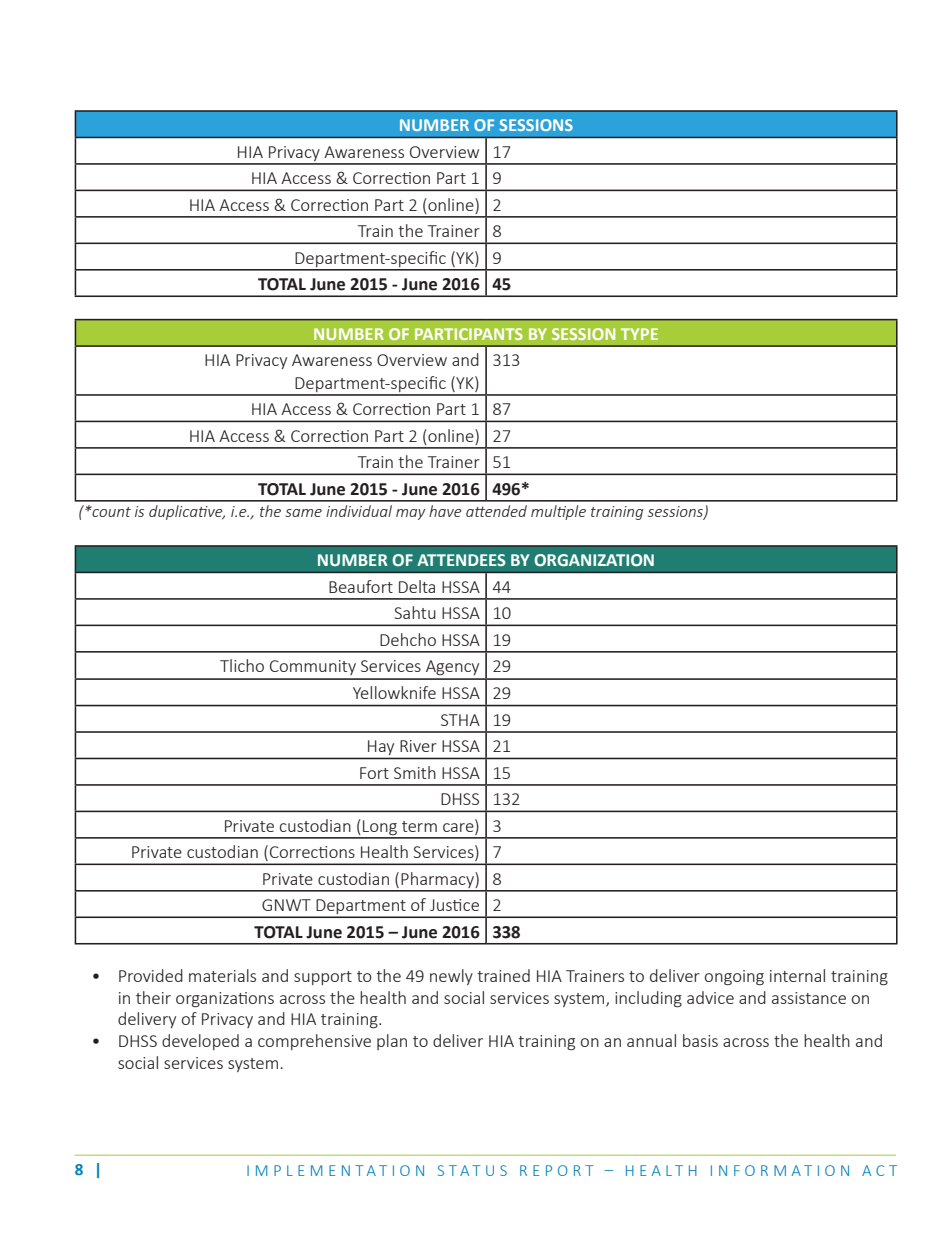  Describe the element at coordinates (496, 511) in the screenshot. I see `attended` at that location.
